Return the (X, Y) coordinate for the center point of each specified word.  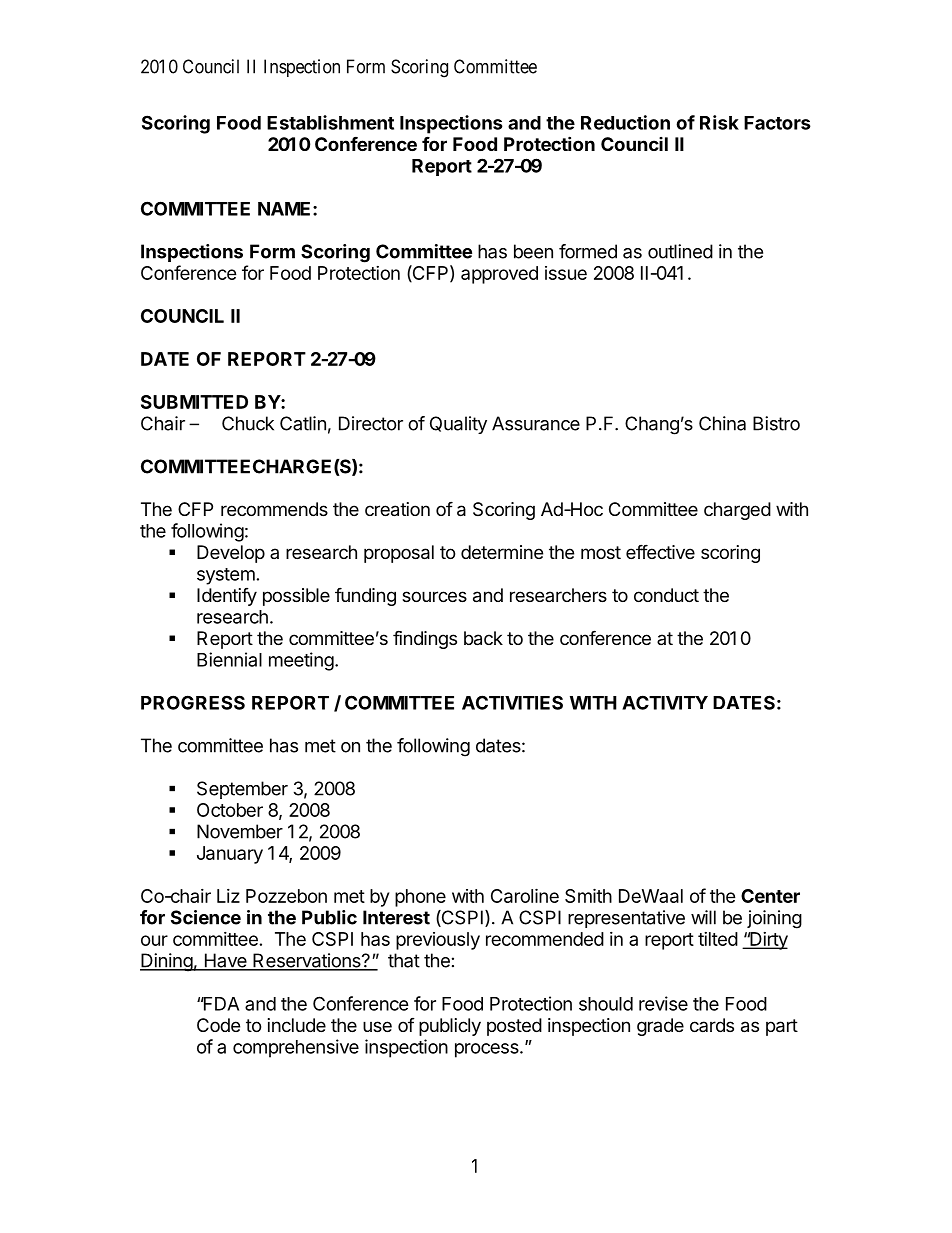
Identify (227, 597)
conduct (666, 595)
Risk (719, 122)
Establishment (330, 122)
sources (434, 596)
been (533, 251)
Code (218, 1025)
